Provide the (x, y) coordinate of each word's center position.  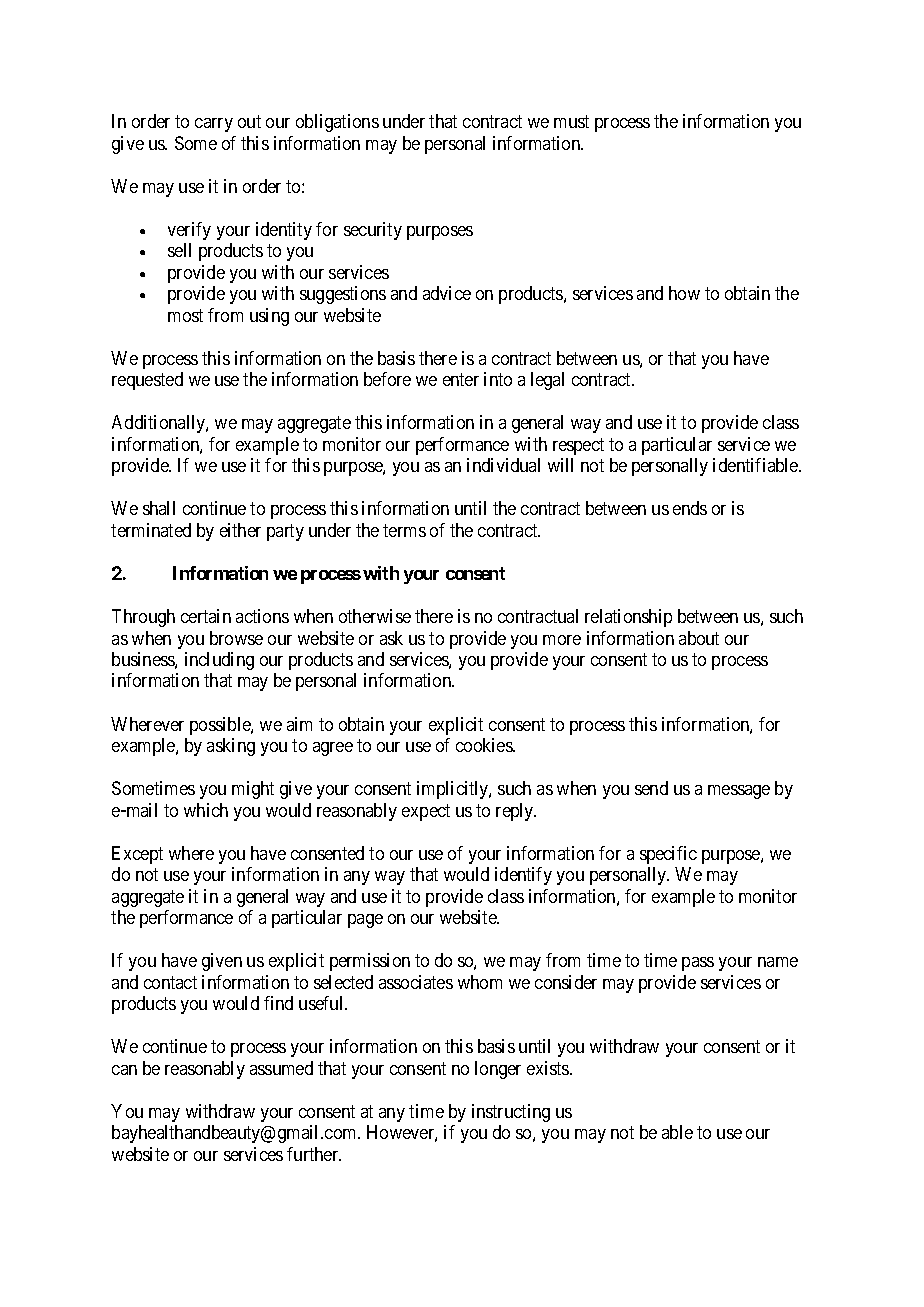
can (124, 1070)
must (571, 121)
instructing (511, 1113)
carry (214, 125)
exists (549, 1068)
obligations (337, 123)
